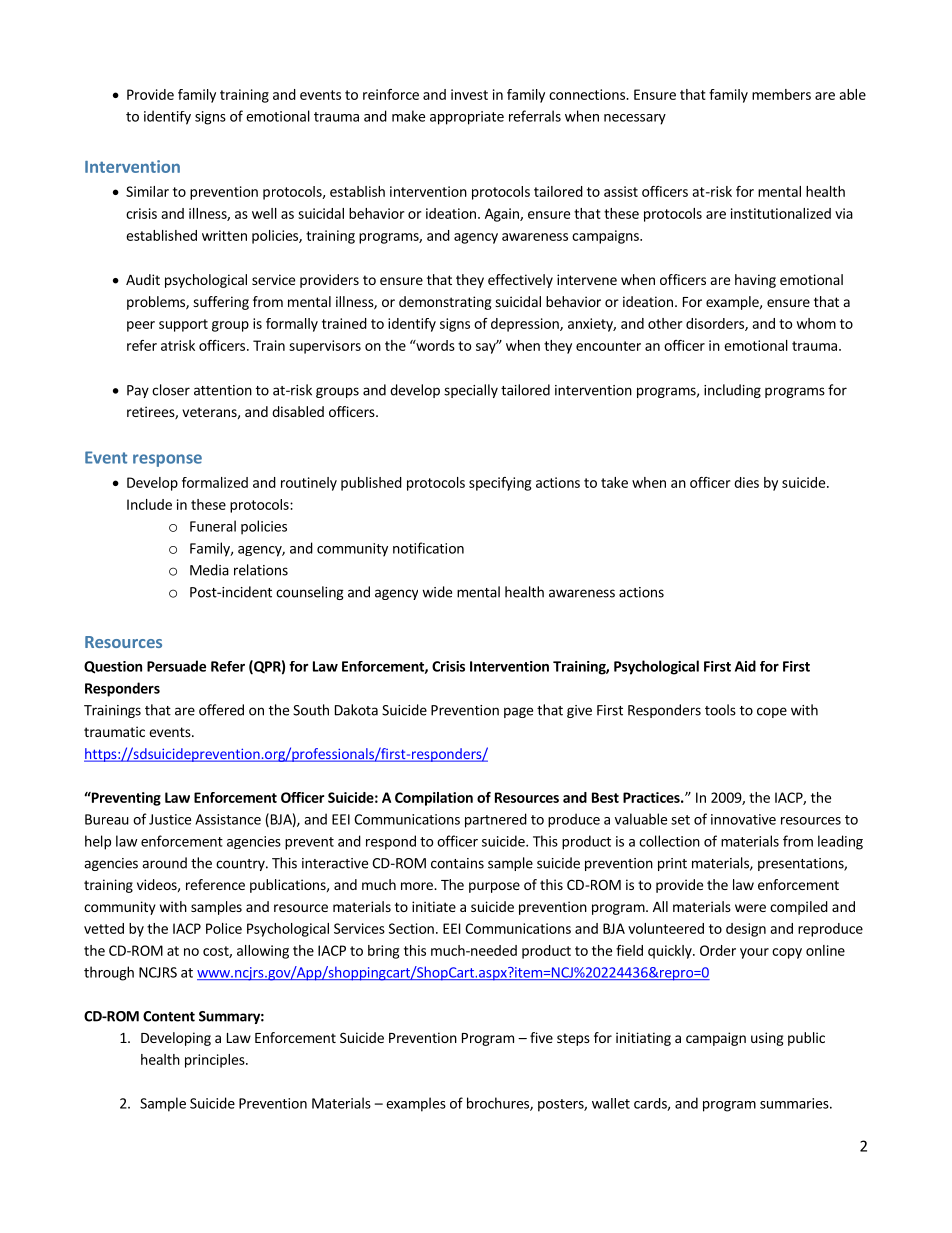 This image has width=952, height=1233. I want to click on appropriate, so click(467, 118).
